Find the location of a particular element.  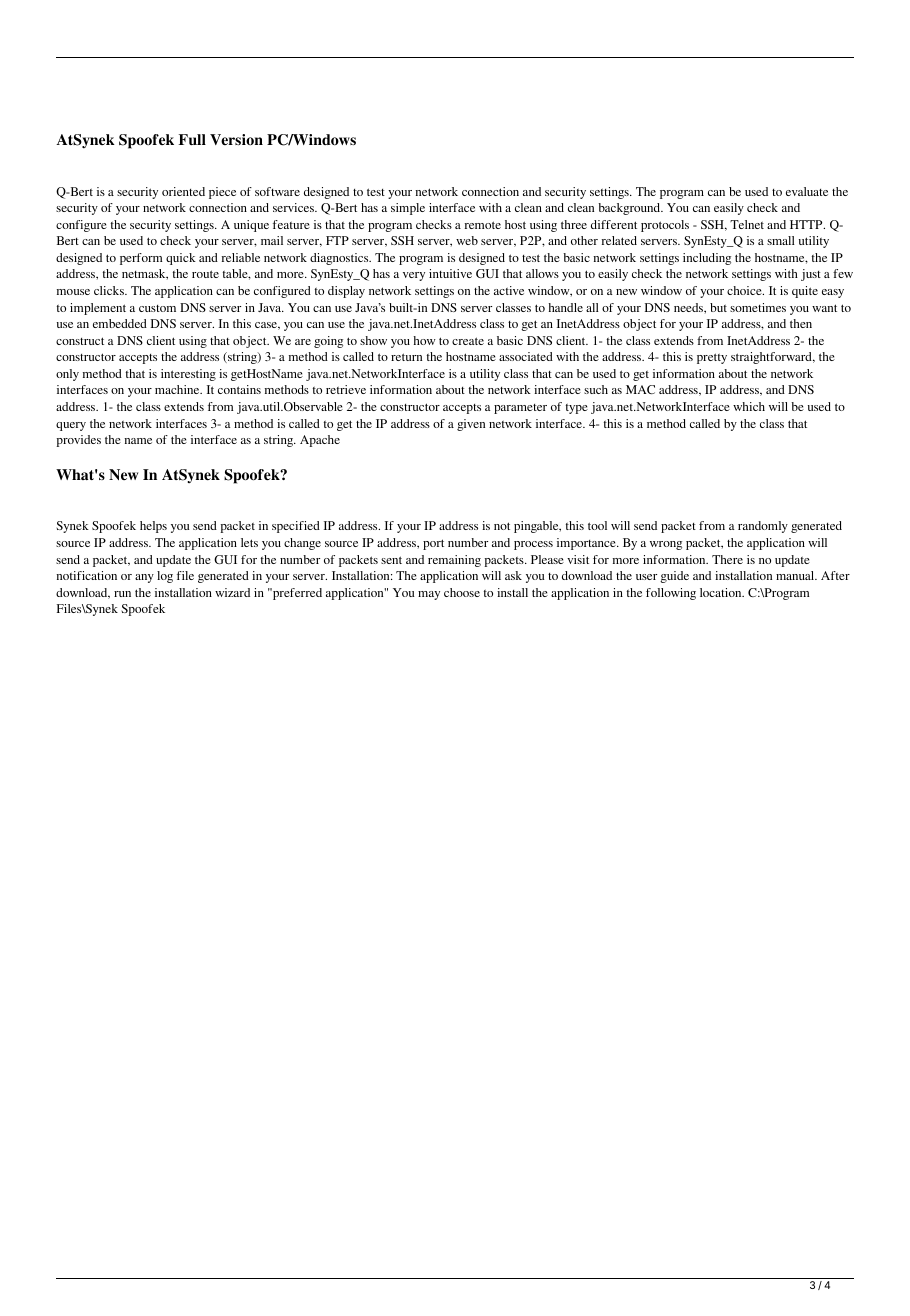

pretty is located at coordinates (712, 358).
